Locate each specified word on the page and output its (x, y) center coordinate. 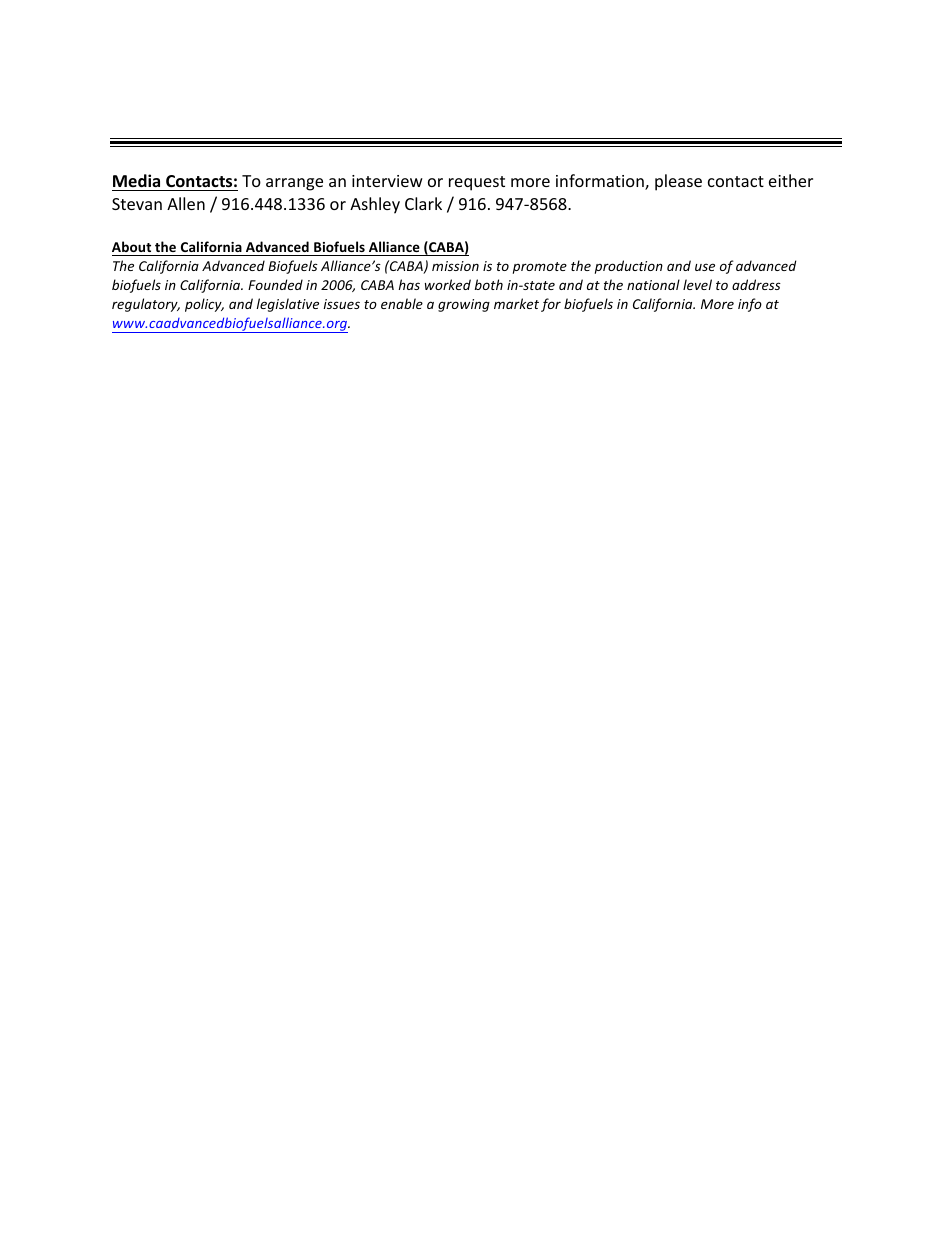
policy (204, 305)
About (131, 246)
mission (455, 266)
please (678, 182)
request (477, 183)
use (705, 267)
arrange (294, 184)
